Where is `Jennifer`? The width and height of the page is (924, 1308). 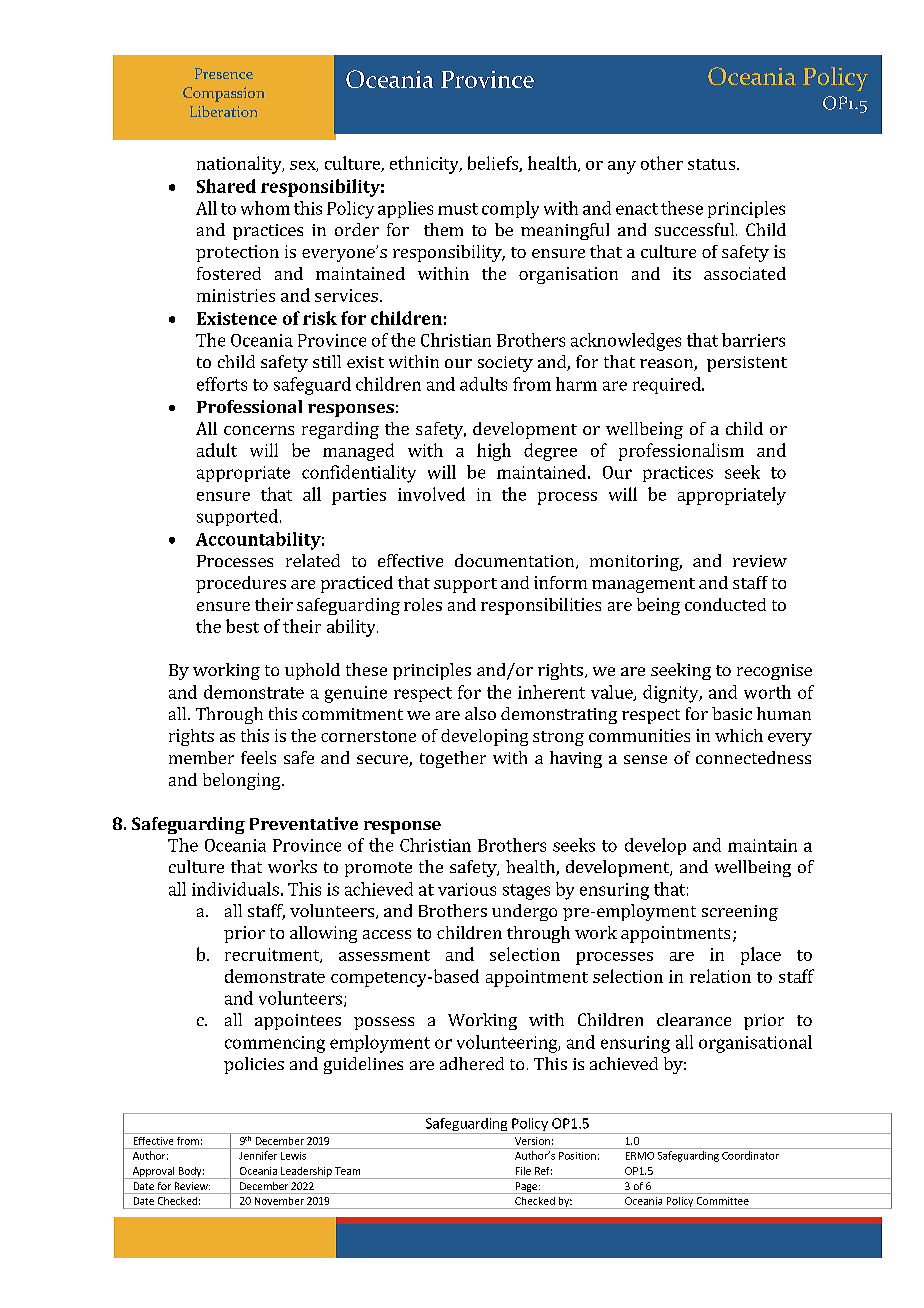
Jennifer is located at coordinates (258, 1155).
